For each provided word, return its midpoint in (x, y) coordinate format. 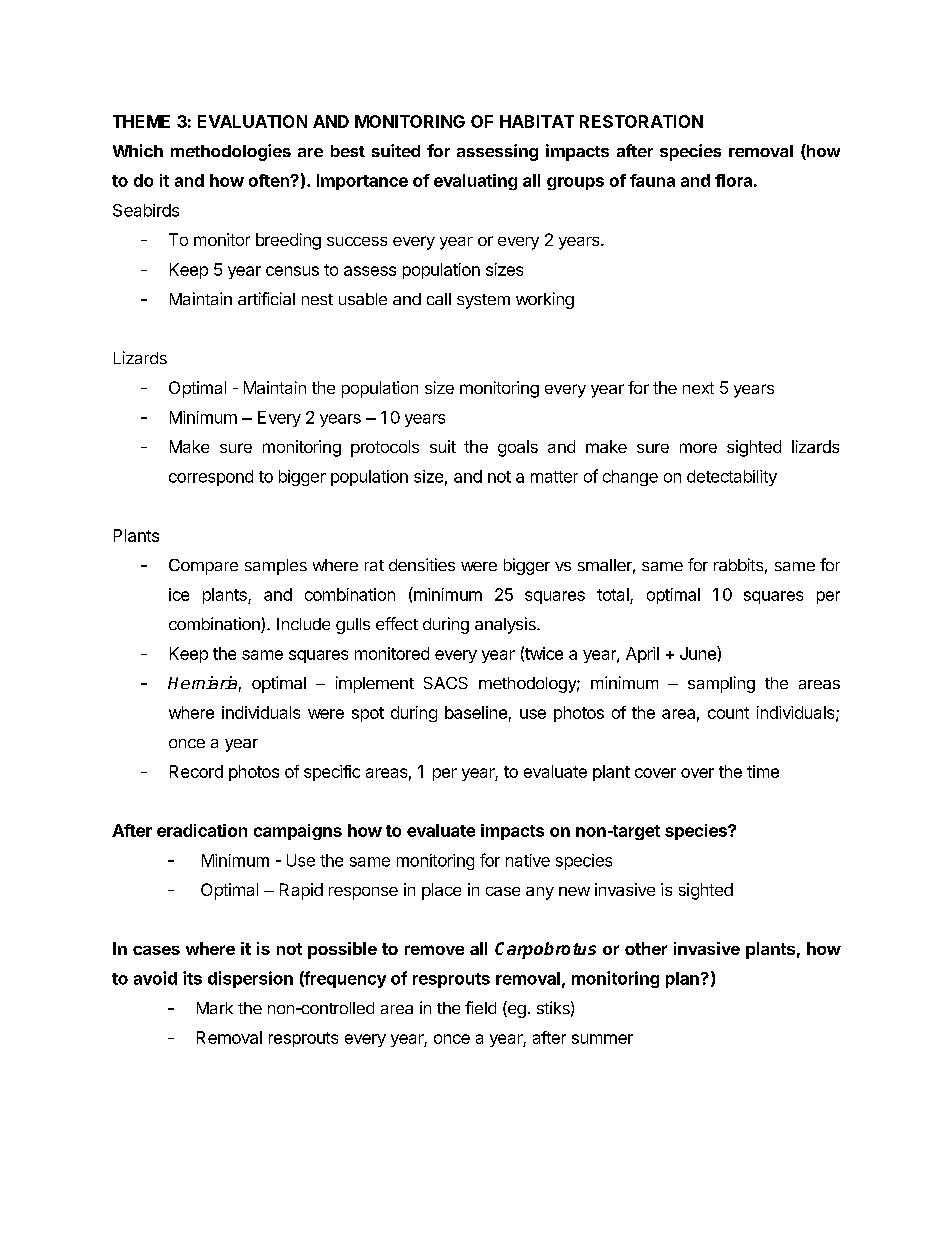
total (613, 594)
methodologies (231, 152)
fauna (652, 180)
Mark (215, 1008)
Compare (203, 567)
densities (422, 564)
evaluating (475, 182)
